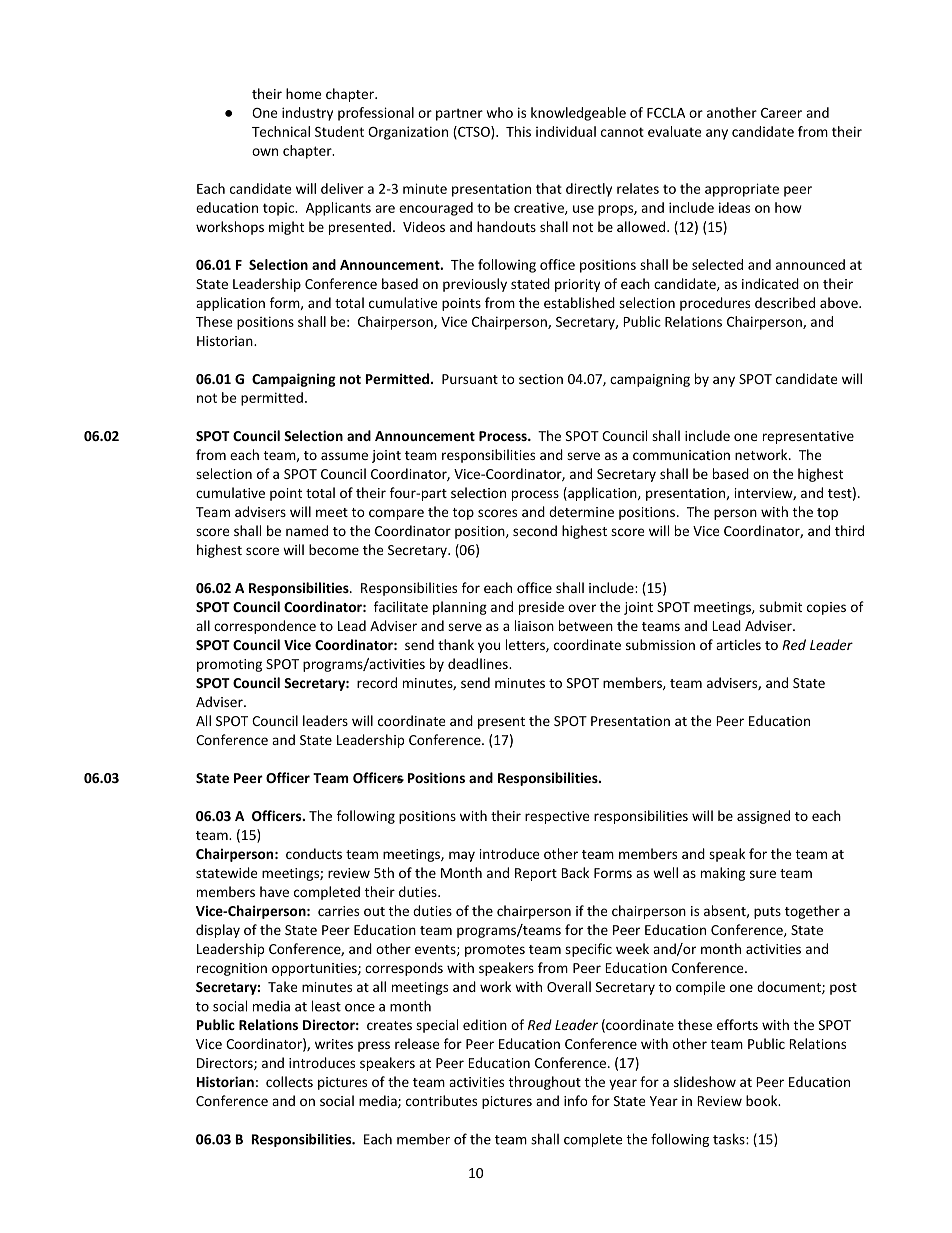 This screenshot has width=952, height=1233. What do you see at coordinates (681, 455) in the screenshot?
I see `communication` at bounding box center [681, 455].
